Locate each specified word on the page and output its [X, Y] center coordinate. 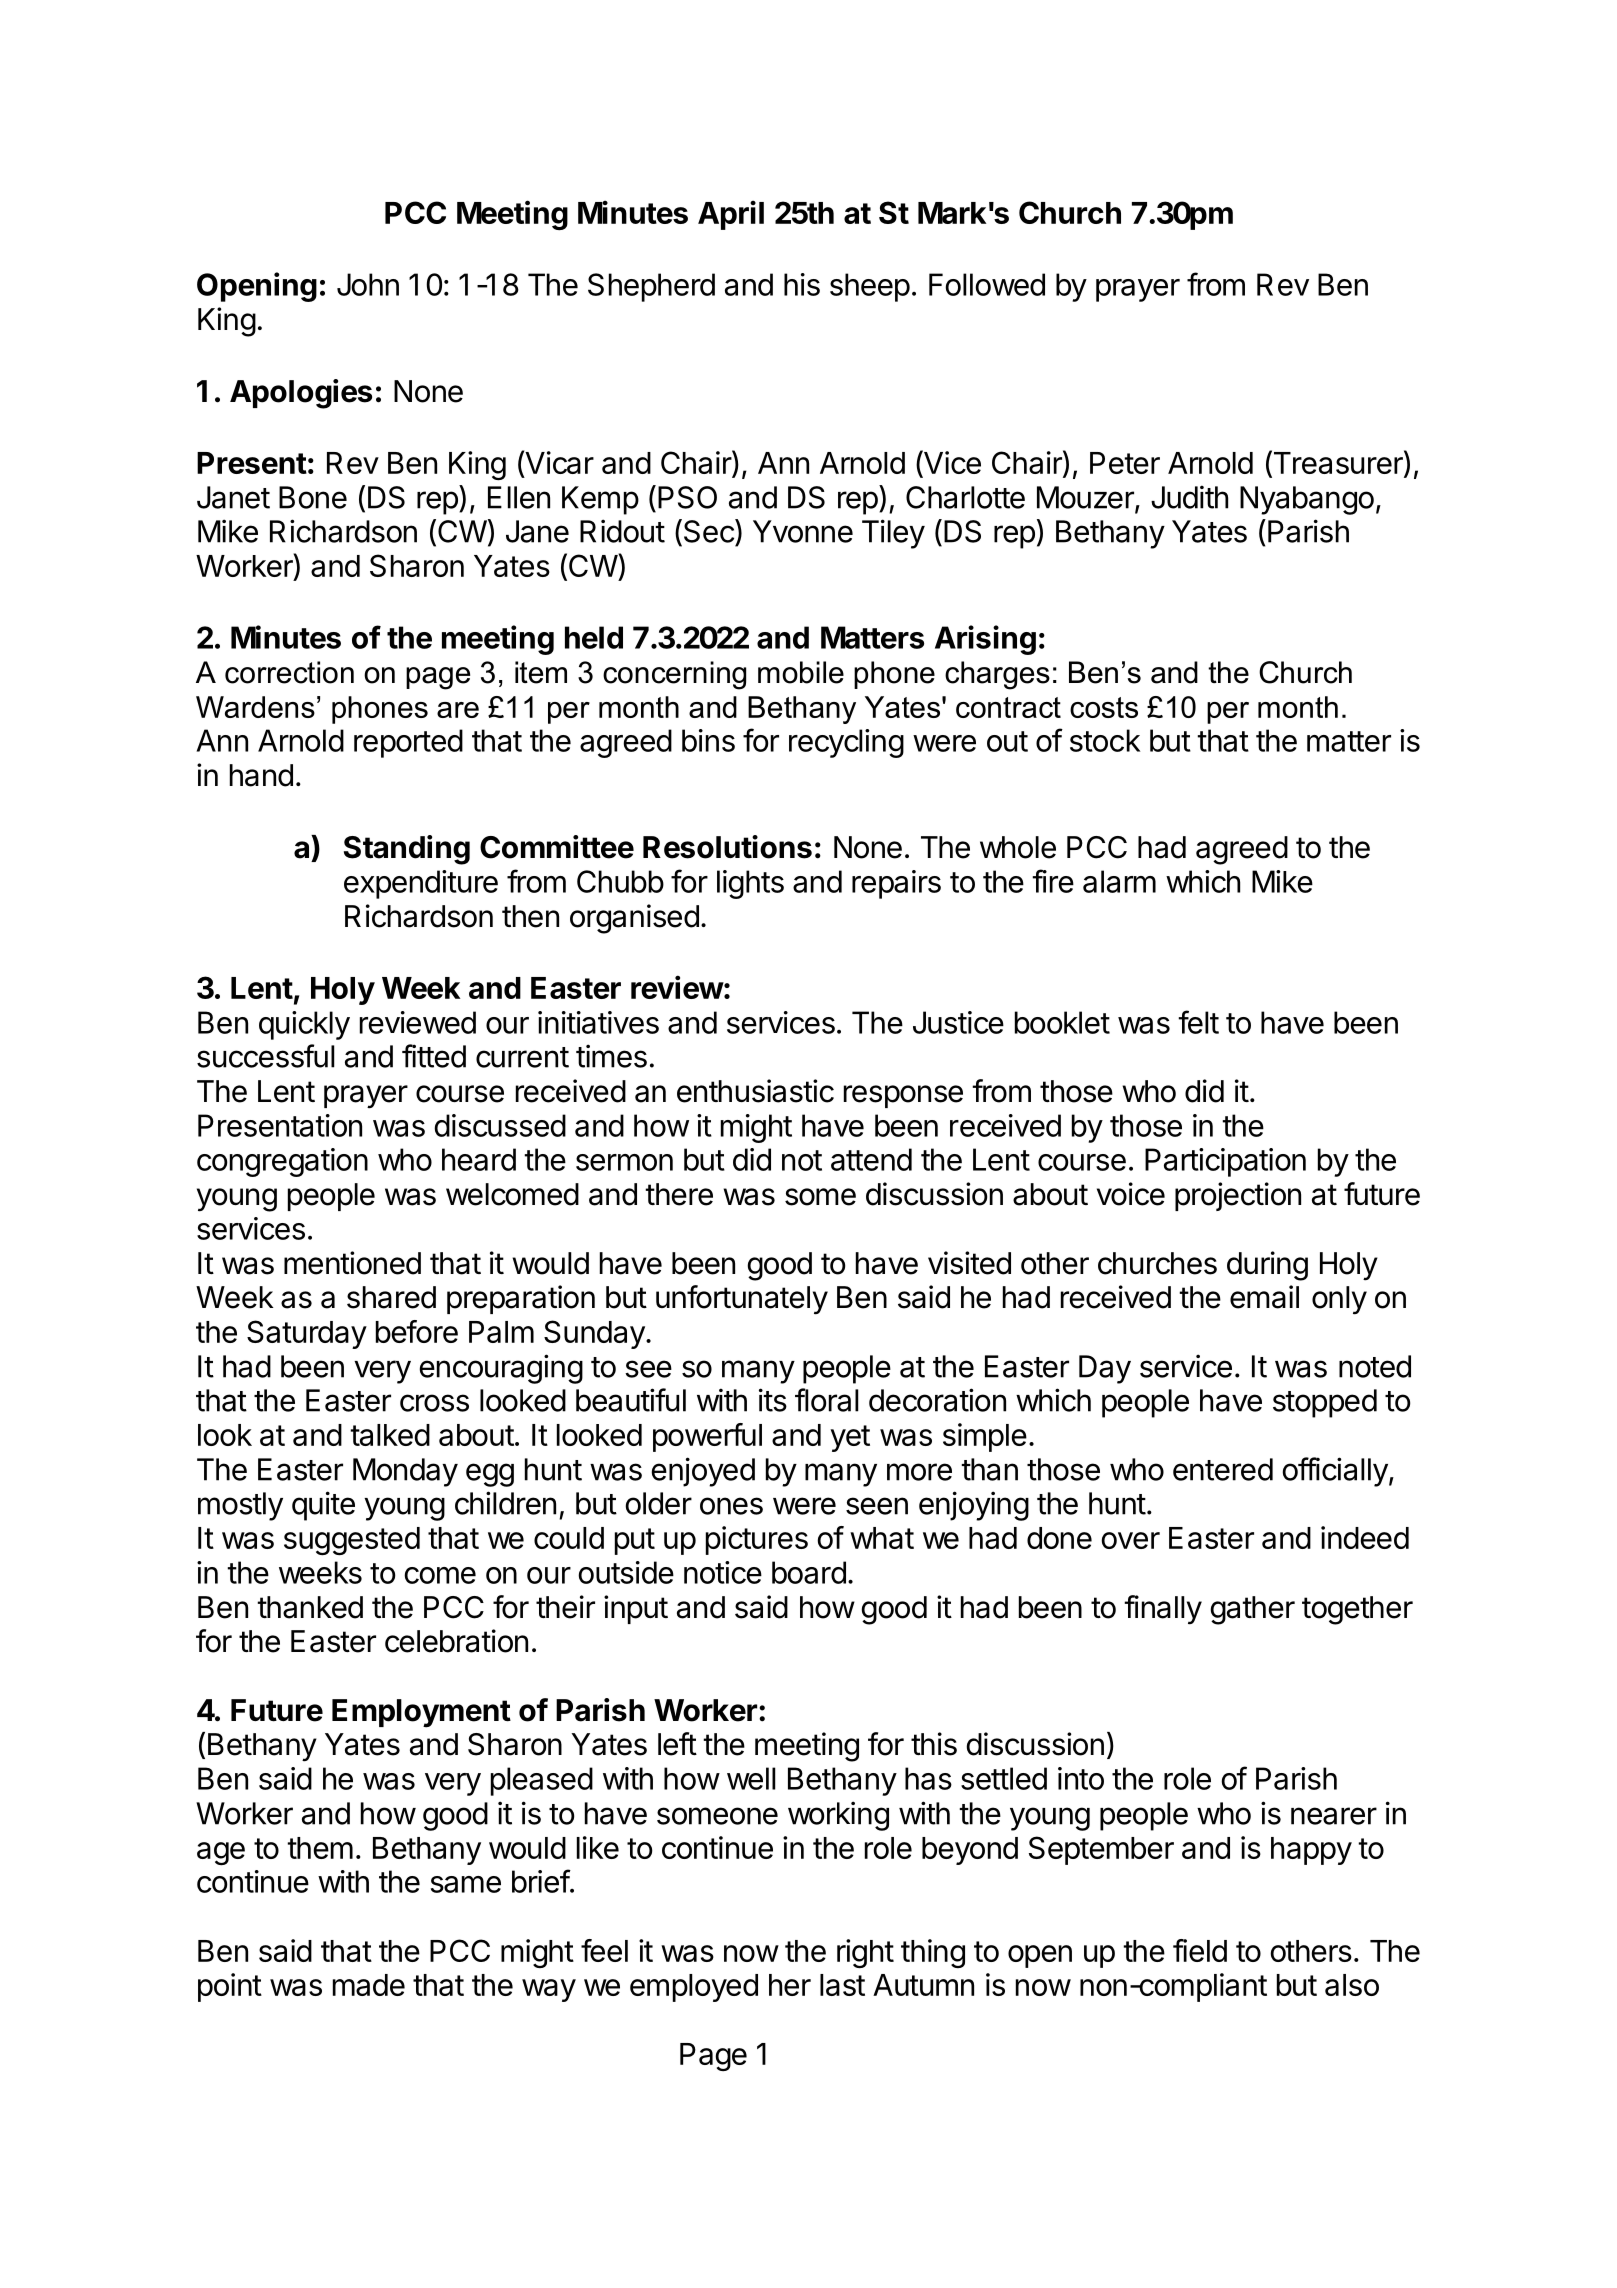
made [369, 1985]
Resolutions [727, 847]
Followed [987, 284]
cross [434, 1403]
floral [827, 1400]
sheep [870, 287]
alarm [1119, 881]
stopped [1325, 1403]
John [368, 284]
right [865, 1953]
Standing [407, 850]
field [1200, 1950]
